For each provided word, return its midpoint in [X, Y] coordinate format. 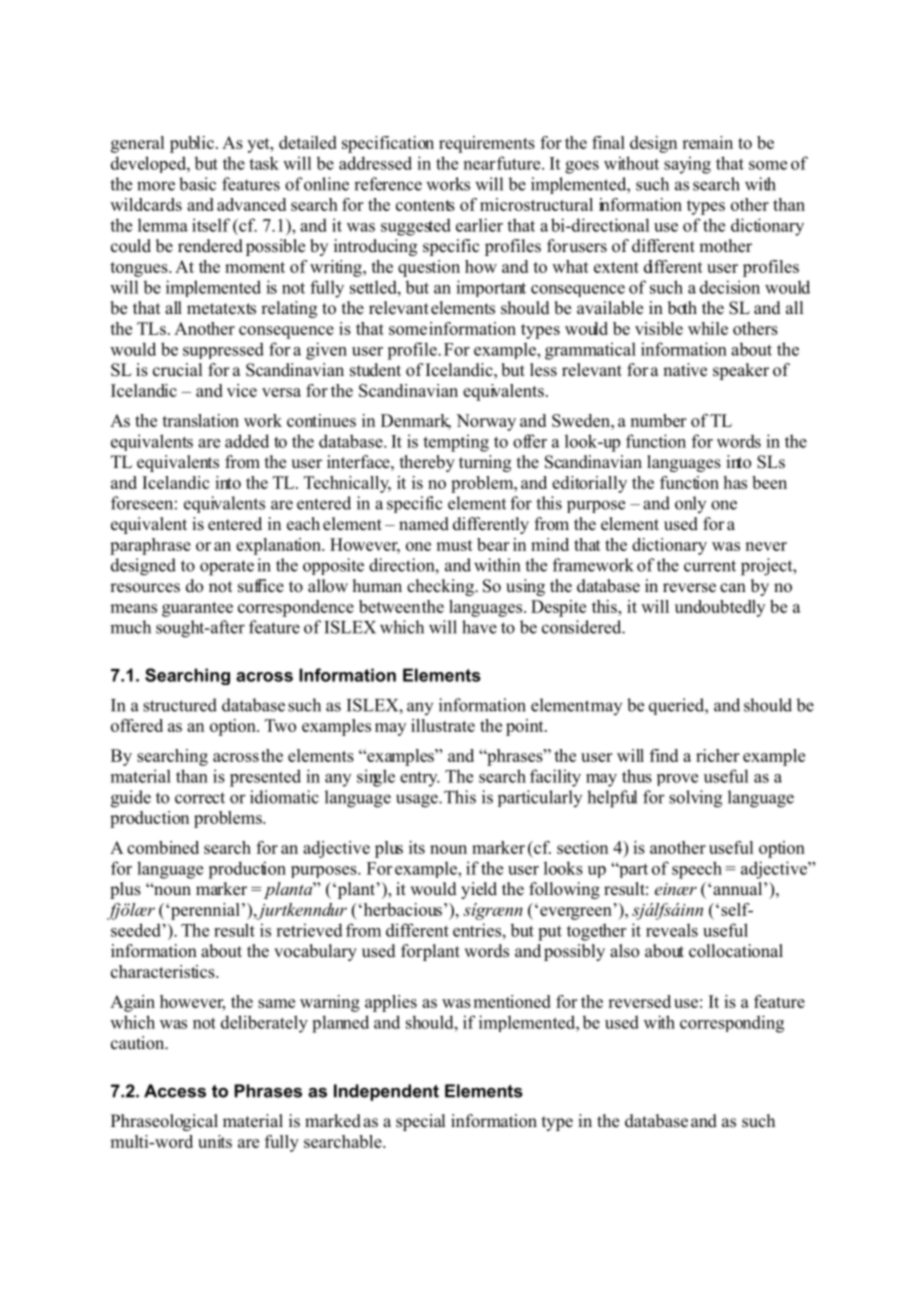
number [658, 420]
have [479, 627]
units [215, 1141]
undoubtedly [720, 608]
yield [479, 890]
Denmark [416, 421]
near [479, 165]
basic [197, 184]
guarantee [197, 609]
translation [200, 420]
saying [687, 165]
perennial [204, 911]
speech [697, 870]
